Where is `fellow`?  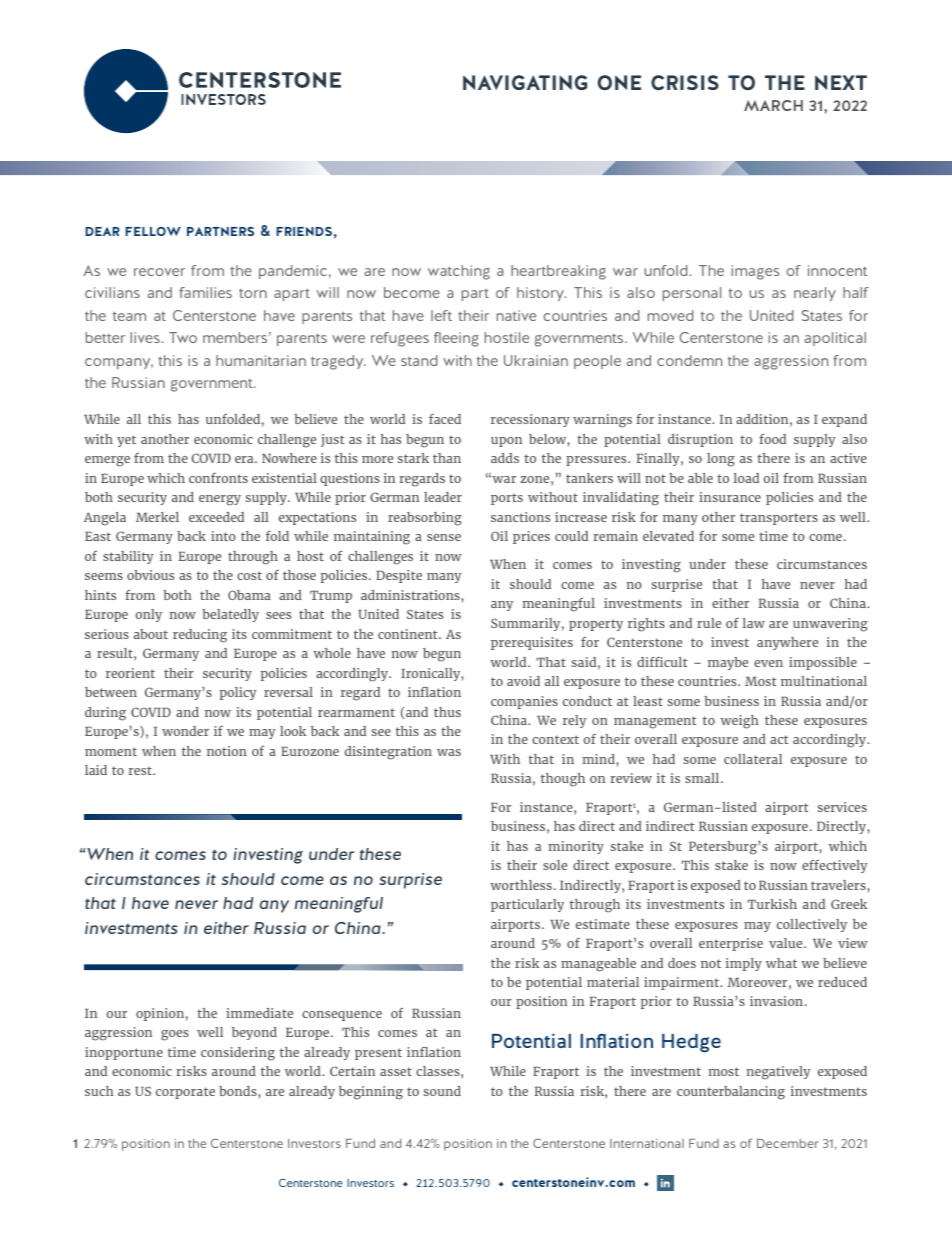 fellow is located at coordinates (153, 231).
